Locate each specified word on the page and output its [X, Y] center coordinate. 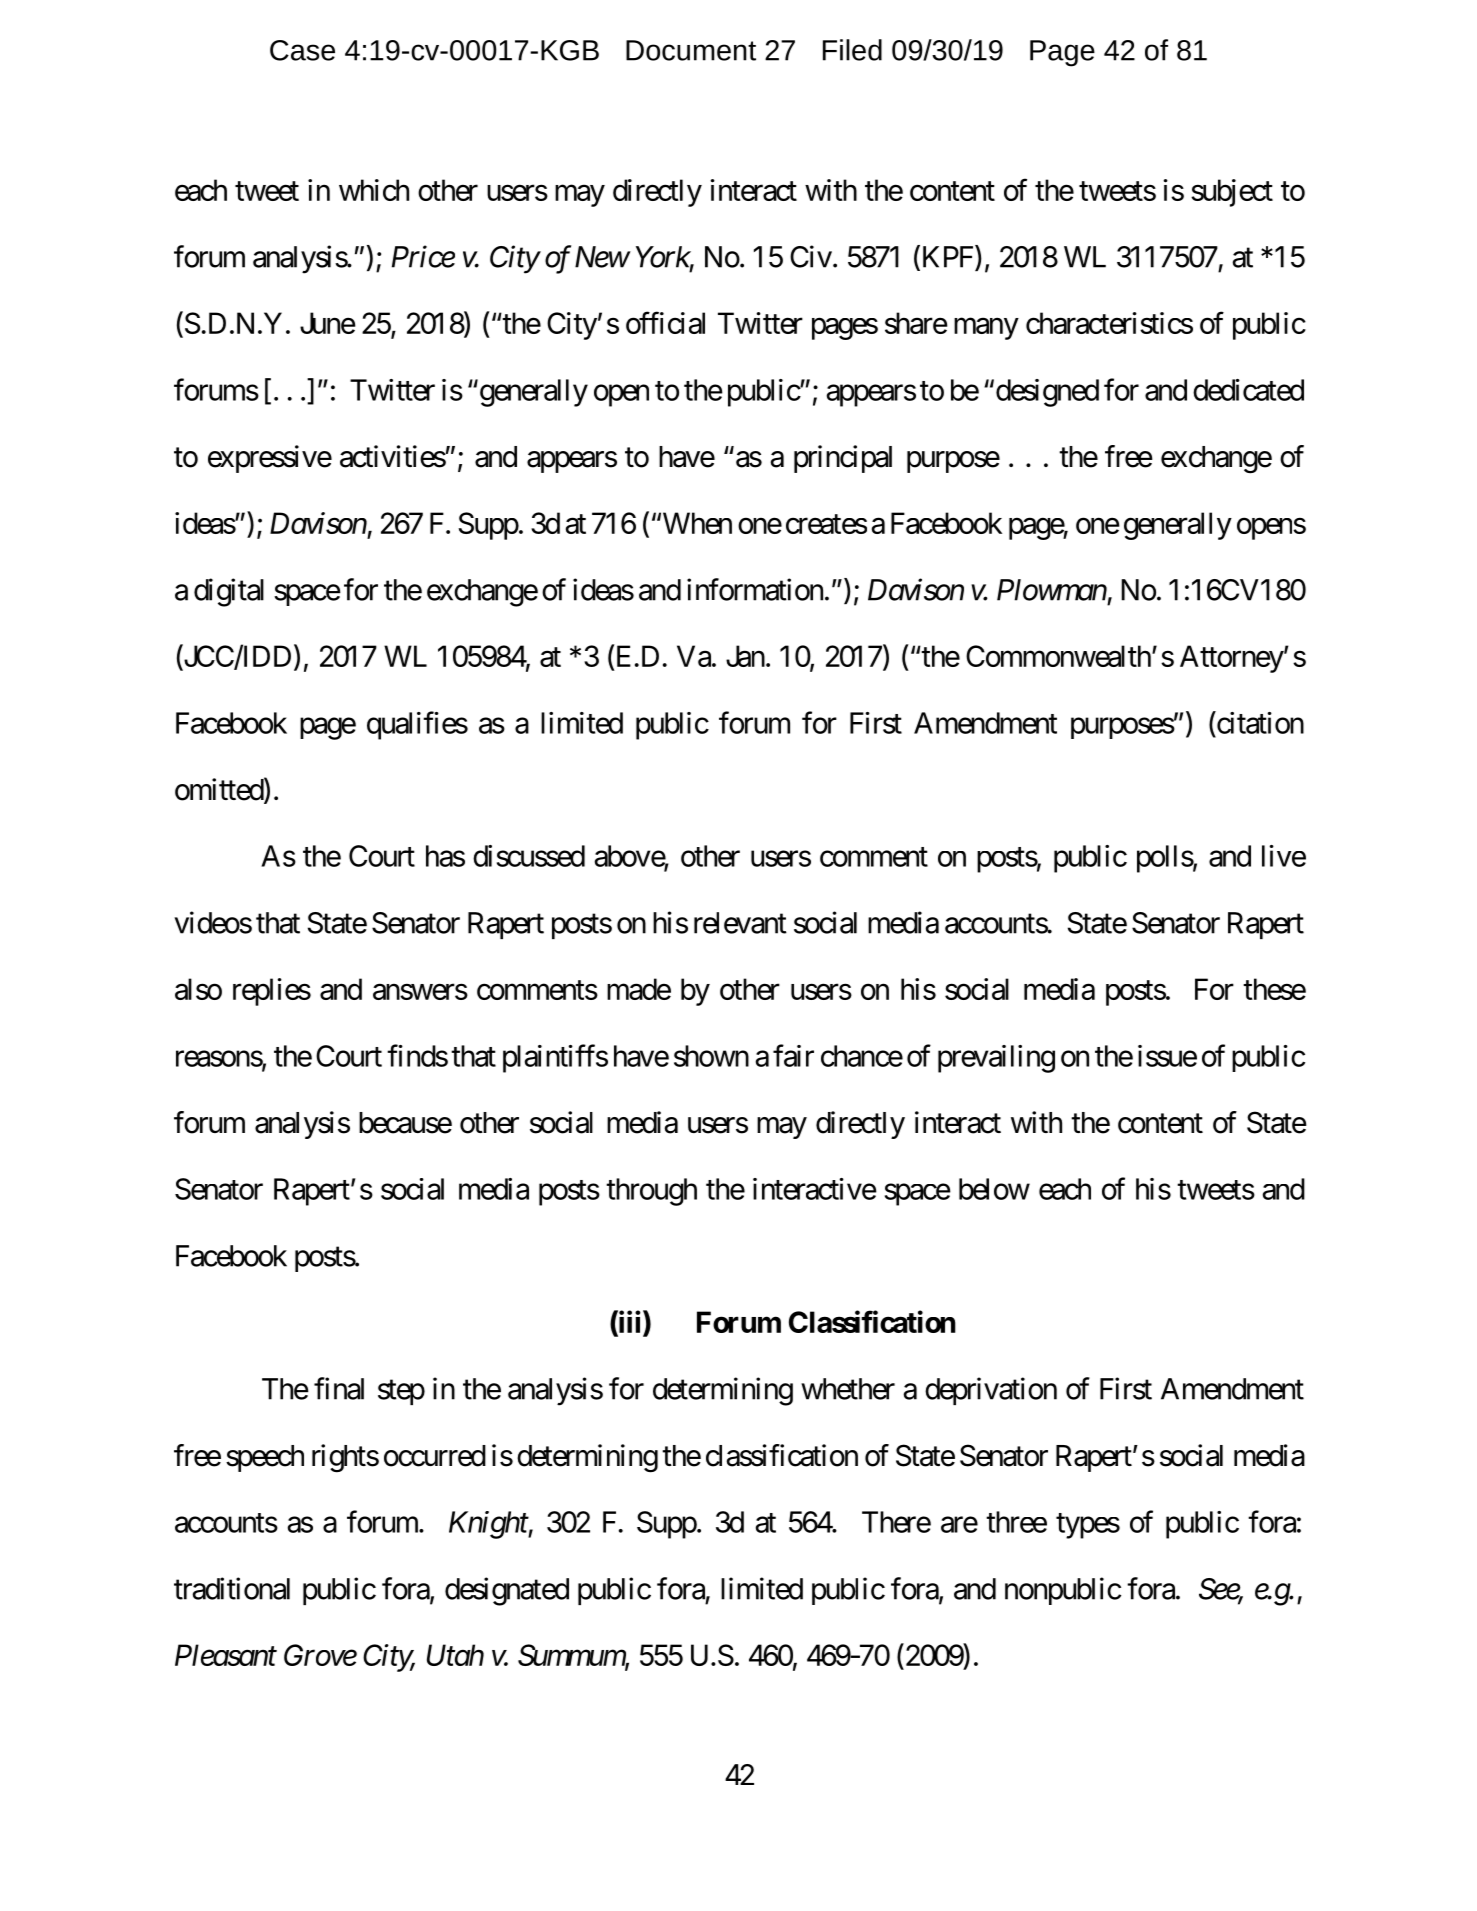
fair [793, 1055]
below [994, 1189]
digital [229, 592]
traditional [232, 1588]
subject [1232, 193]
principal [843, 459]
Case [302, 50]
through [651, 1192]
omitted [220, 790]
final [339, 1388]
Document [691, 50]
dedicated [1248, 390]
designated [507, 1591]
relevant [740, 923]
